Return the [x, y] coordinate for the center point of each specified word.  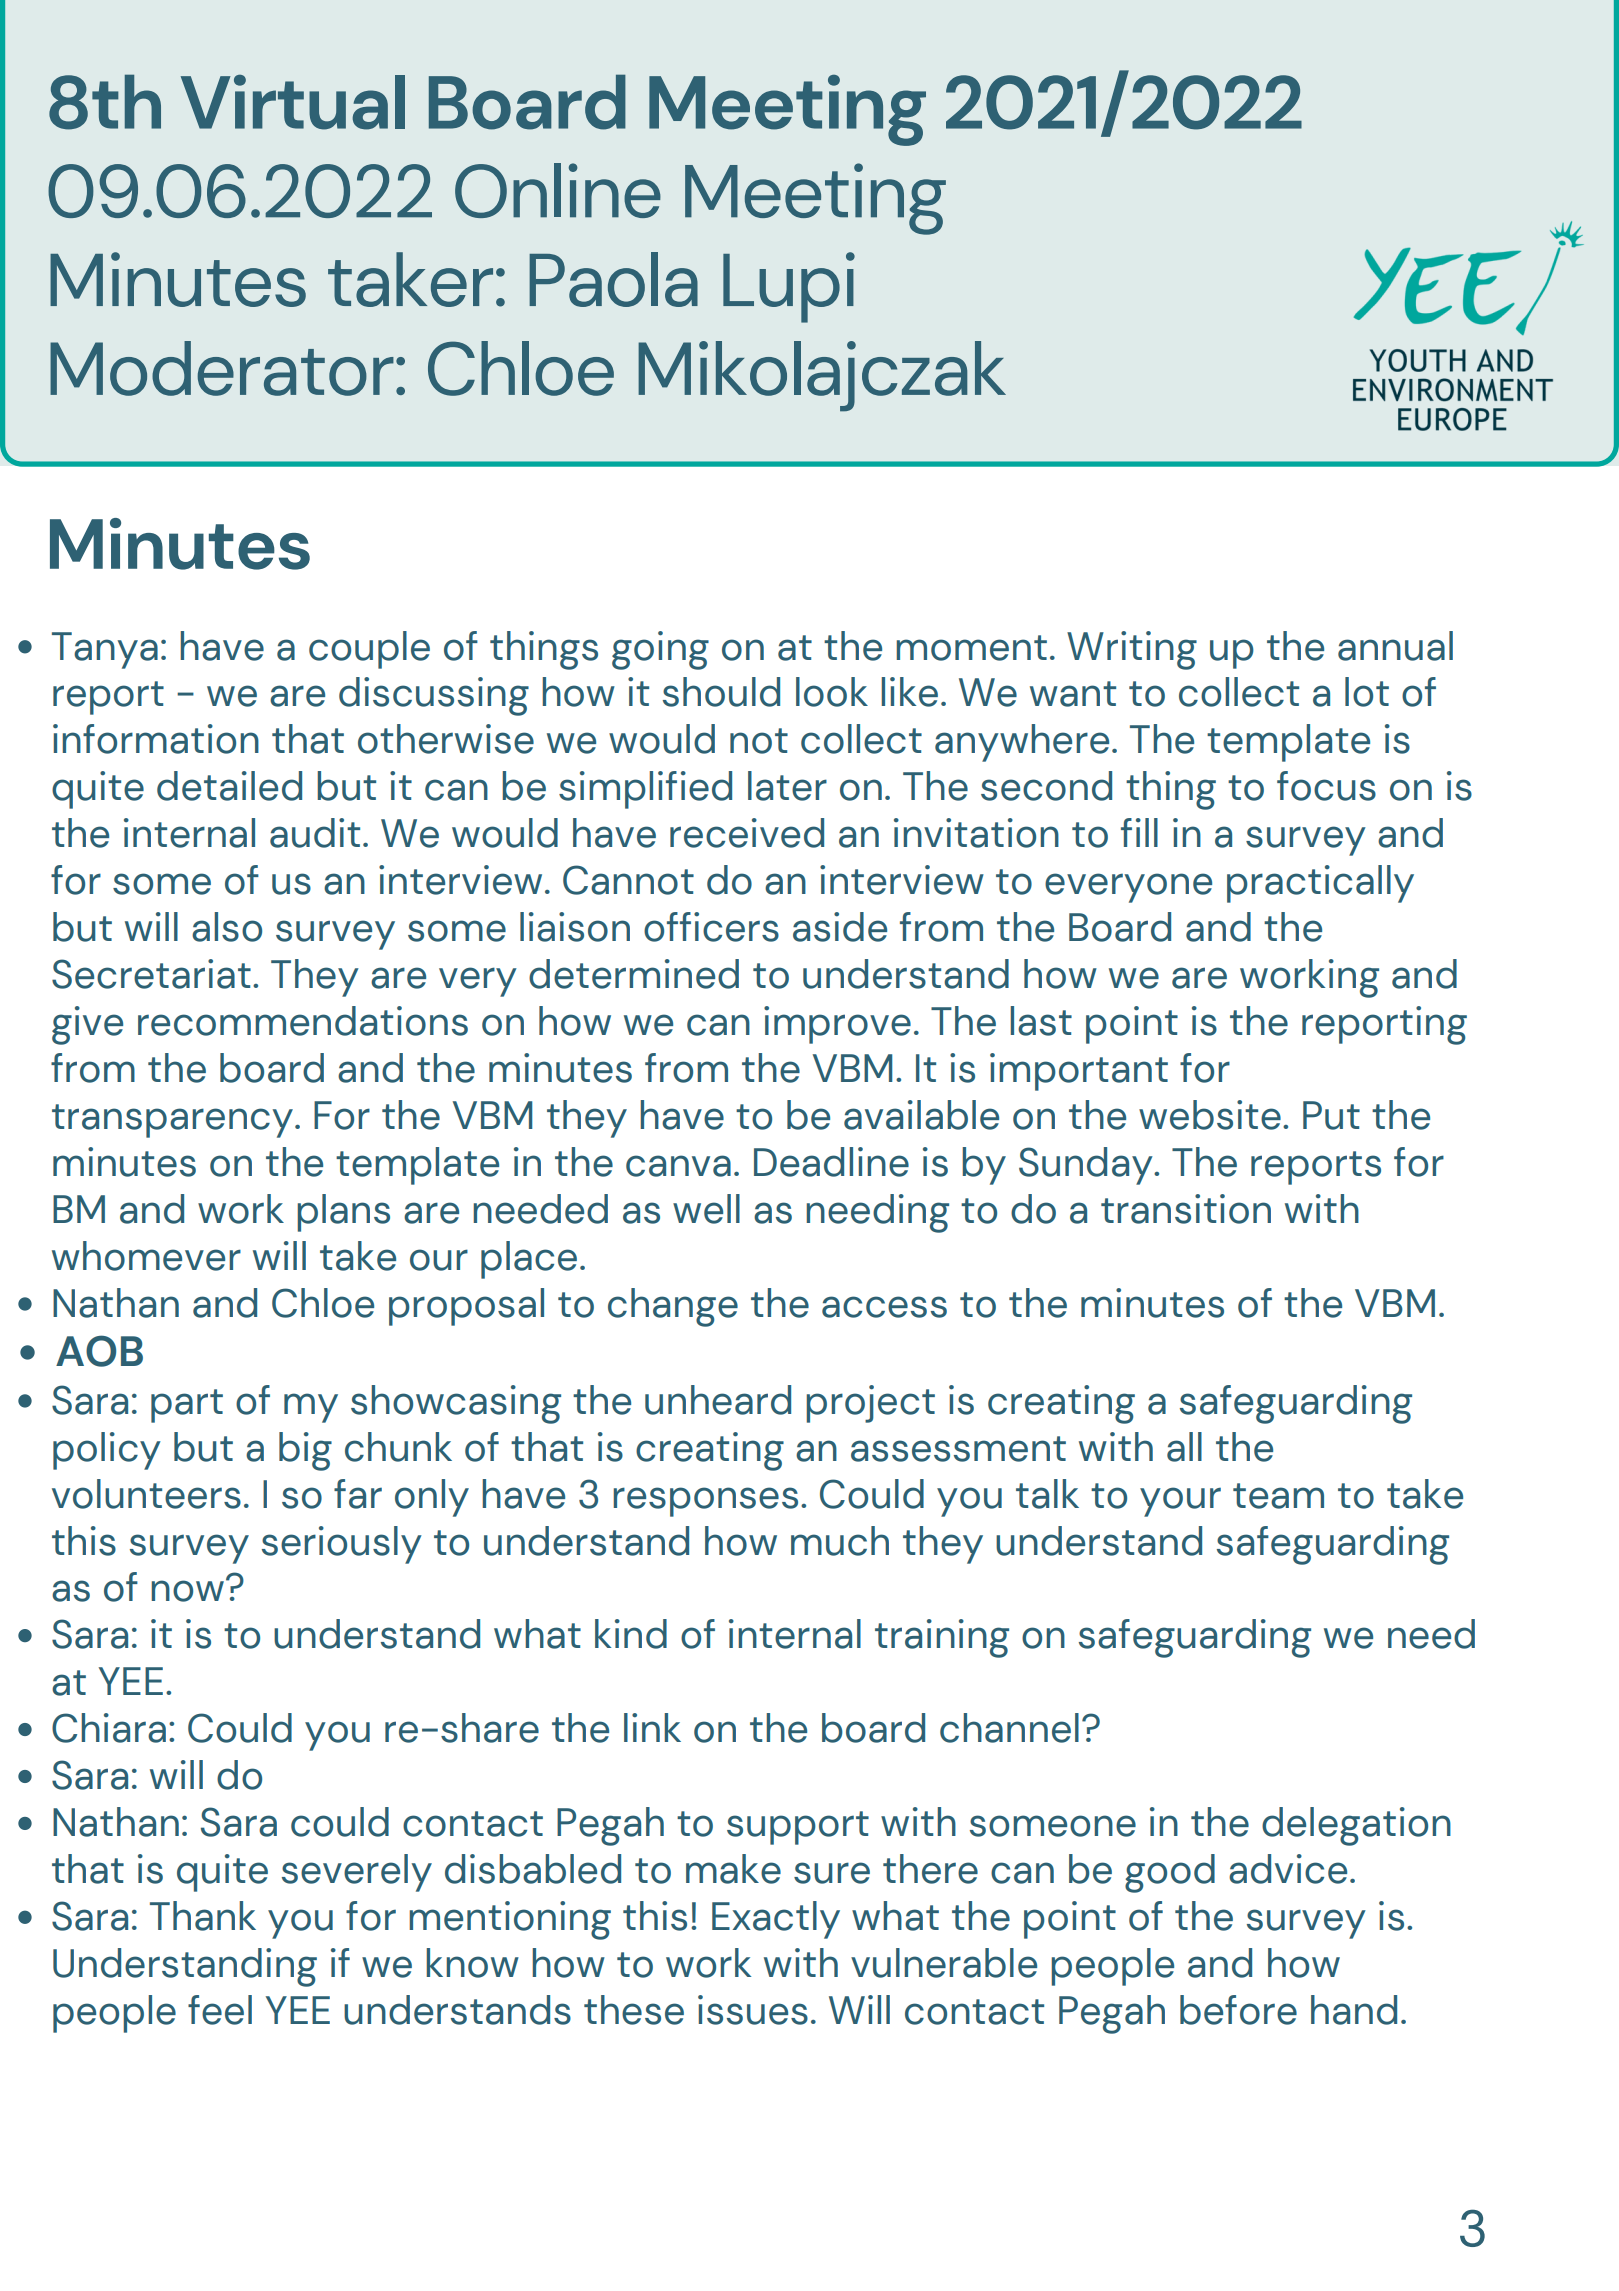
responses [705, 1502]
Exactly [776, 1920]
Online [558, 190]
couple [369, 650]
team [1278, 1496]
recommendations [303, 1021]
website [1210, 1115]
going [660, 650]
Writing [1132, 650]
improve [837, 1025]
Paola [613, 279]
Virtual [293, 102]
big [305, 1451]
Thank [203, 1916]
